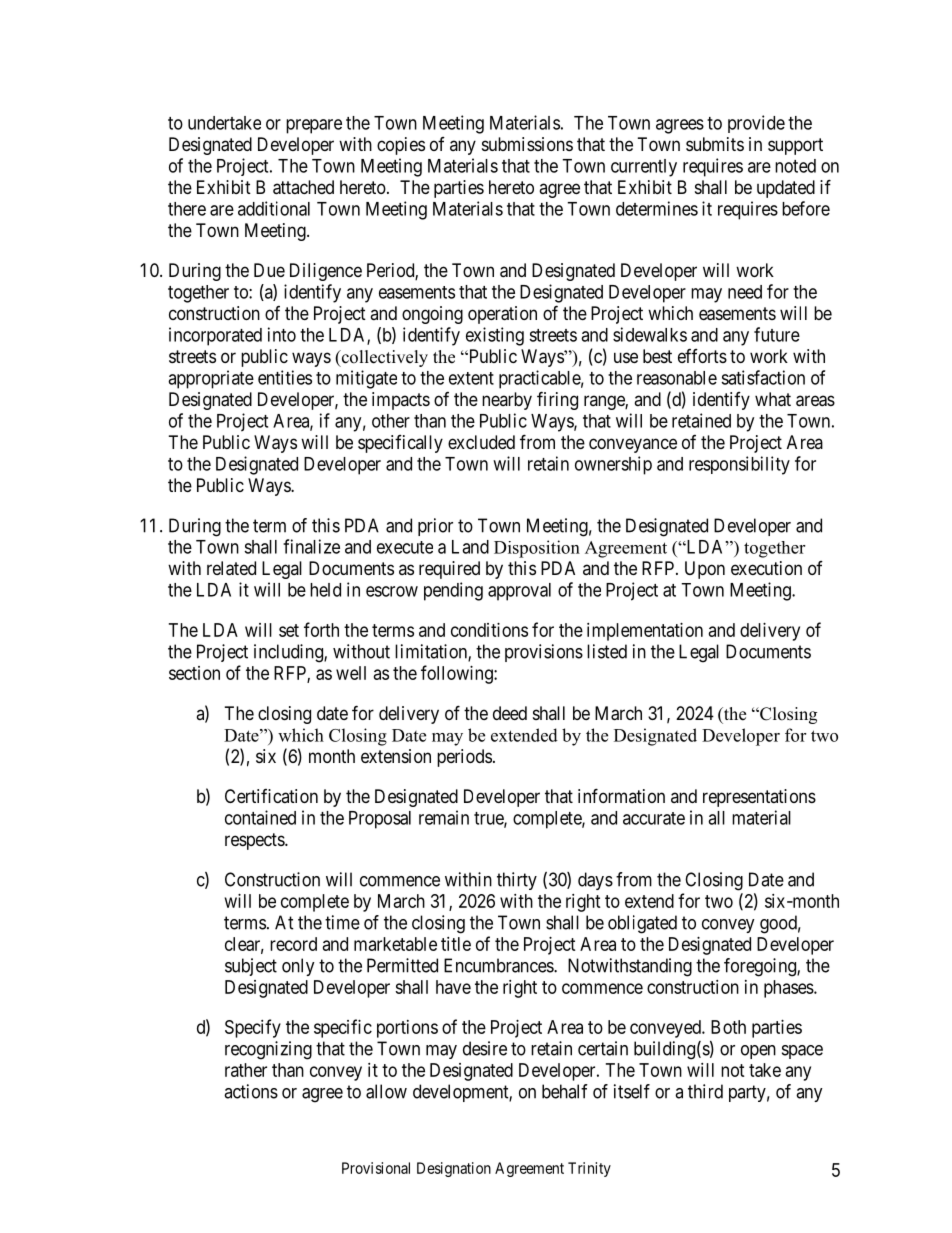  I want to click on third, so click(705, 1091).
